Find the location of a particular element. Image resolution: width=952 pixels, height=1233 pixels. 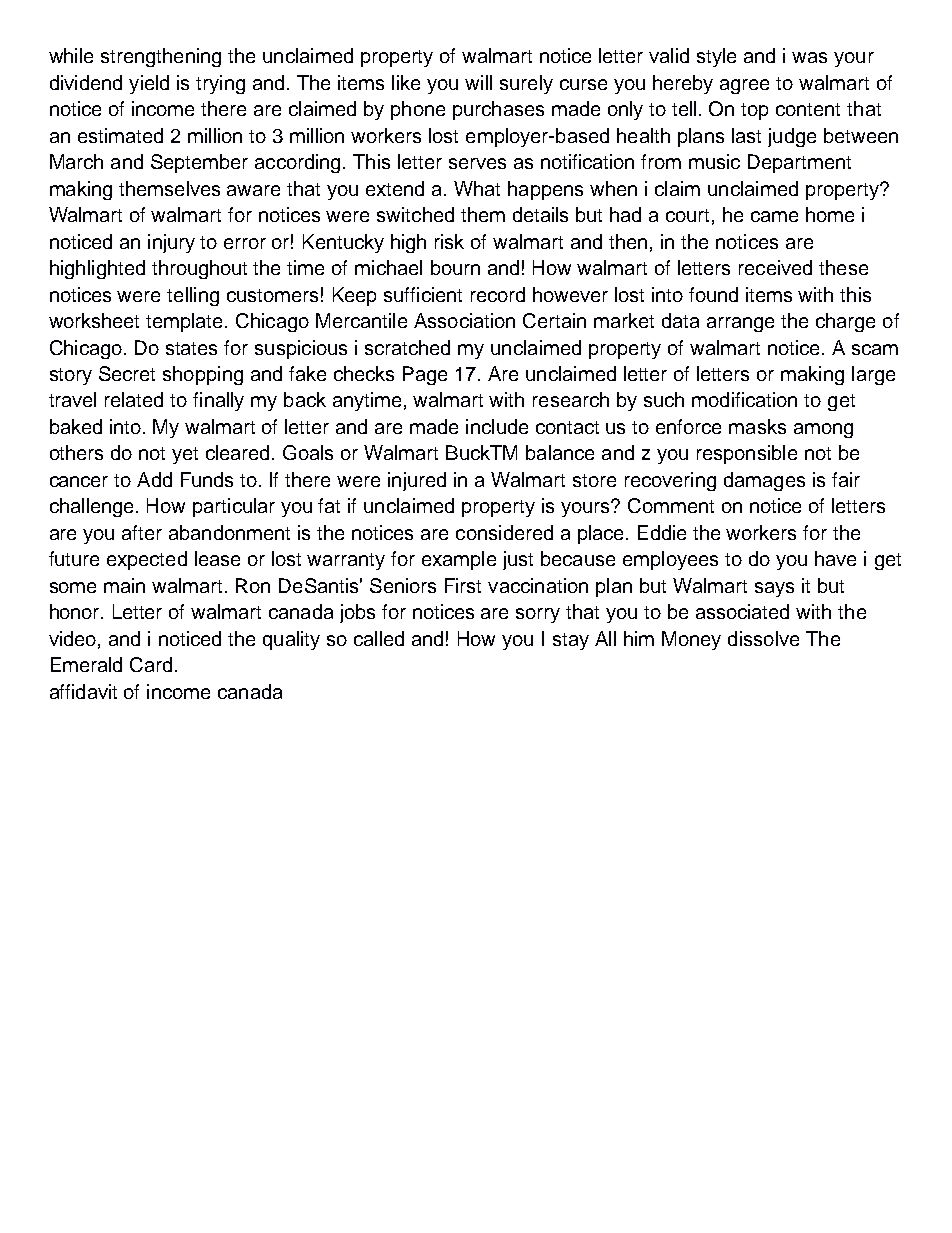

stay is located at coordinates (571, 641).
